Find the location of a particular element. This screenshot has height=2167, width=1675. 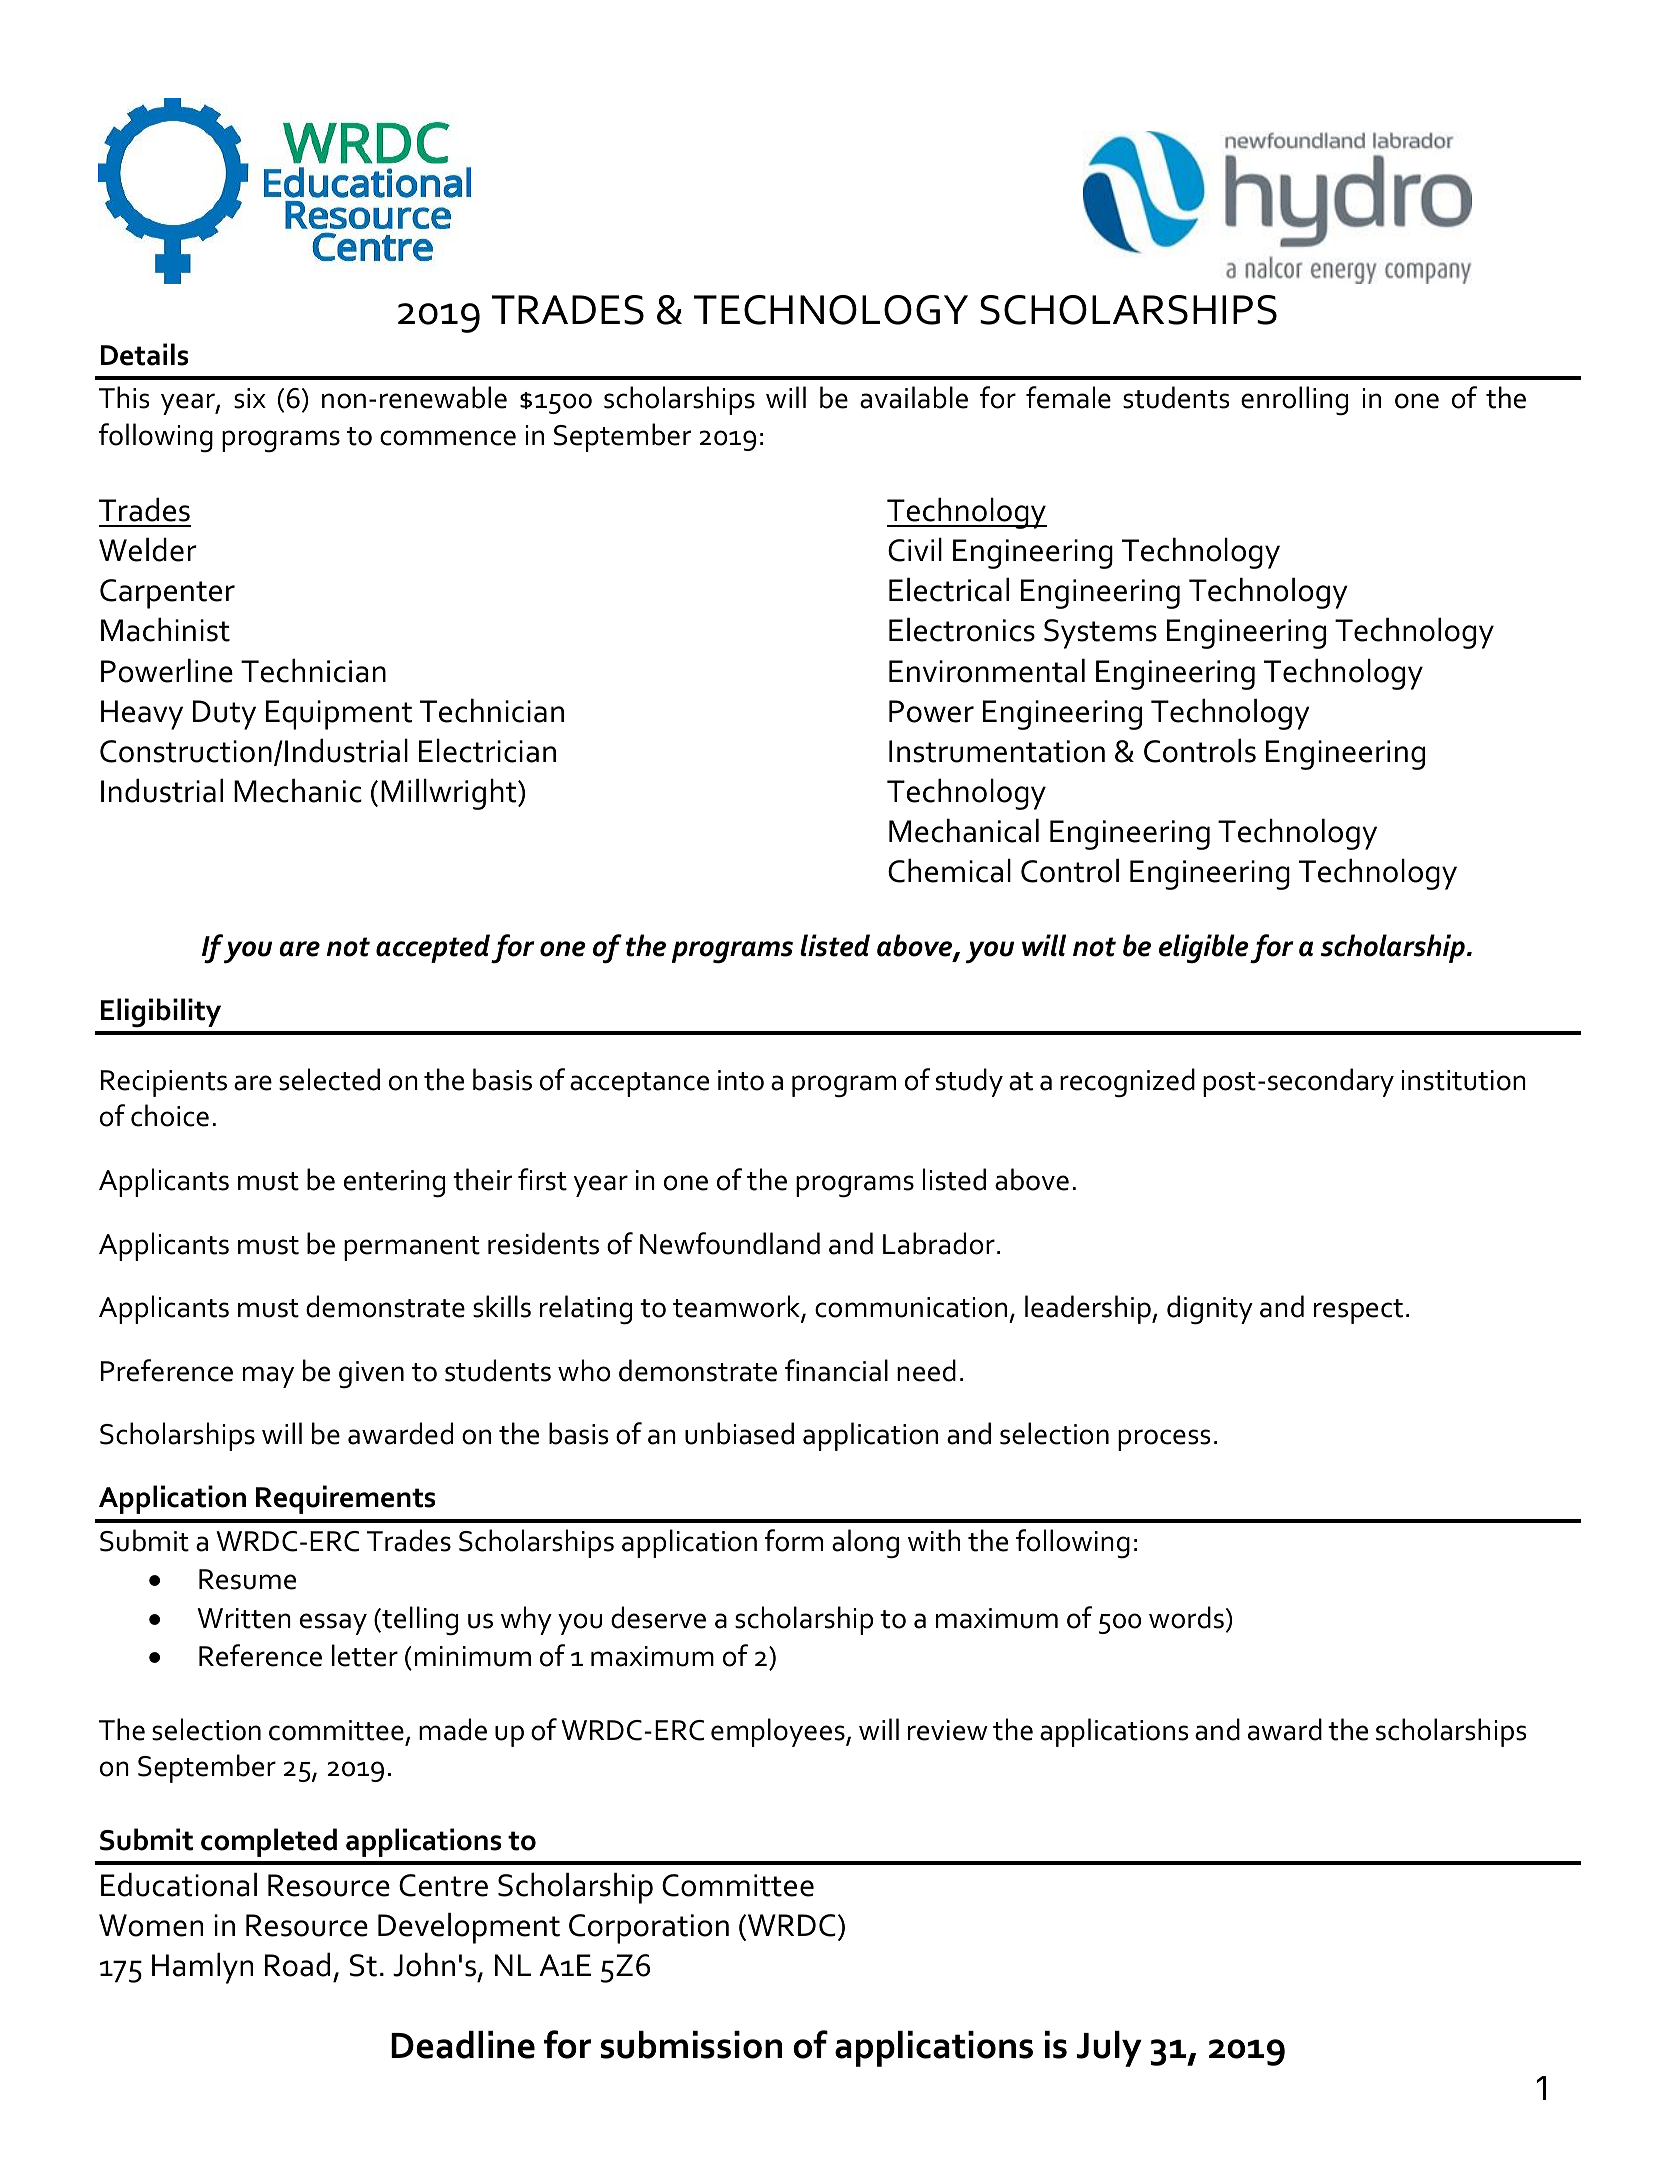

Requirements is located at coordinates (345, 1499).
